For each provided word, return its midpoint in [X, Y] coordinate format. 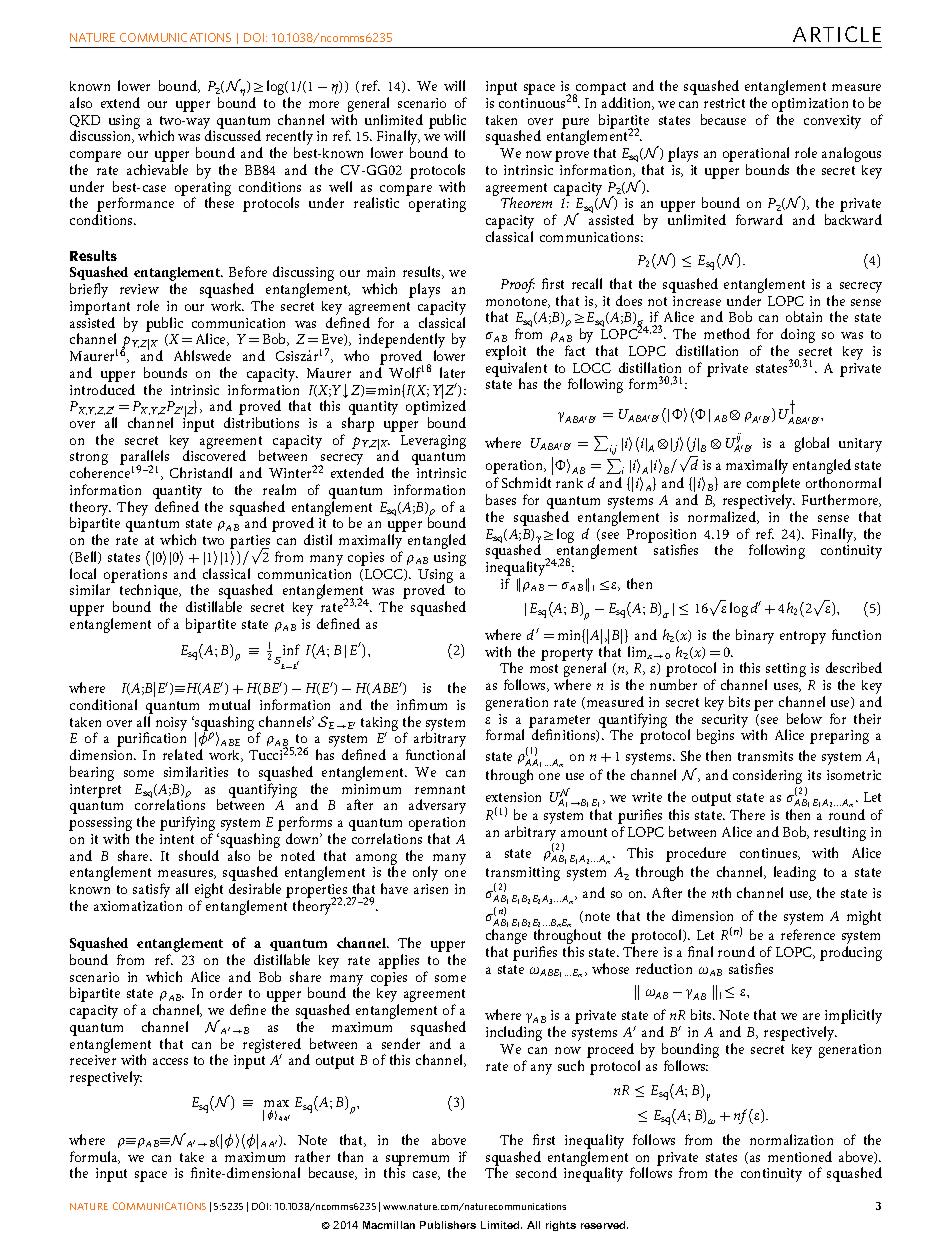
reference [808, 934]
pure [575, 124]
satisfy [151, 890]
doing [798, 335]
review [139, 289]
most [544, 668]
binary [755, 636]
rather [312, 1156]
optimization [810, 105]
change [506, 938]
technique [150, 593]
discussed [233, 135]
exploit [506, 352]
